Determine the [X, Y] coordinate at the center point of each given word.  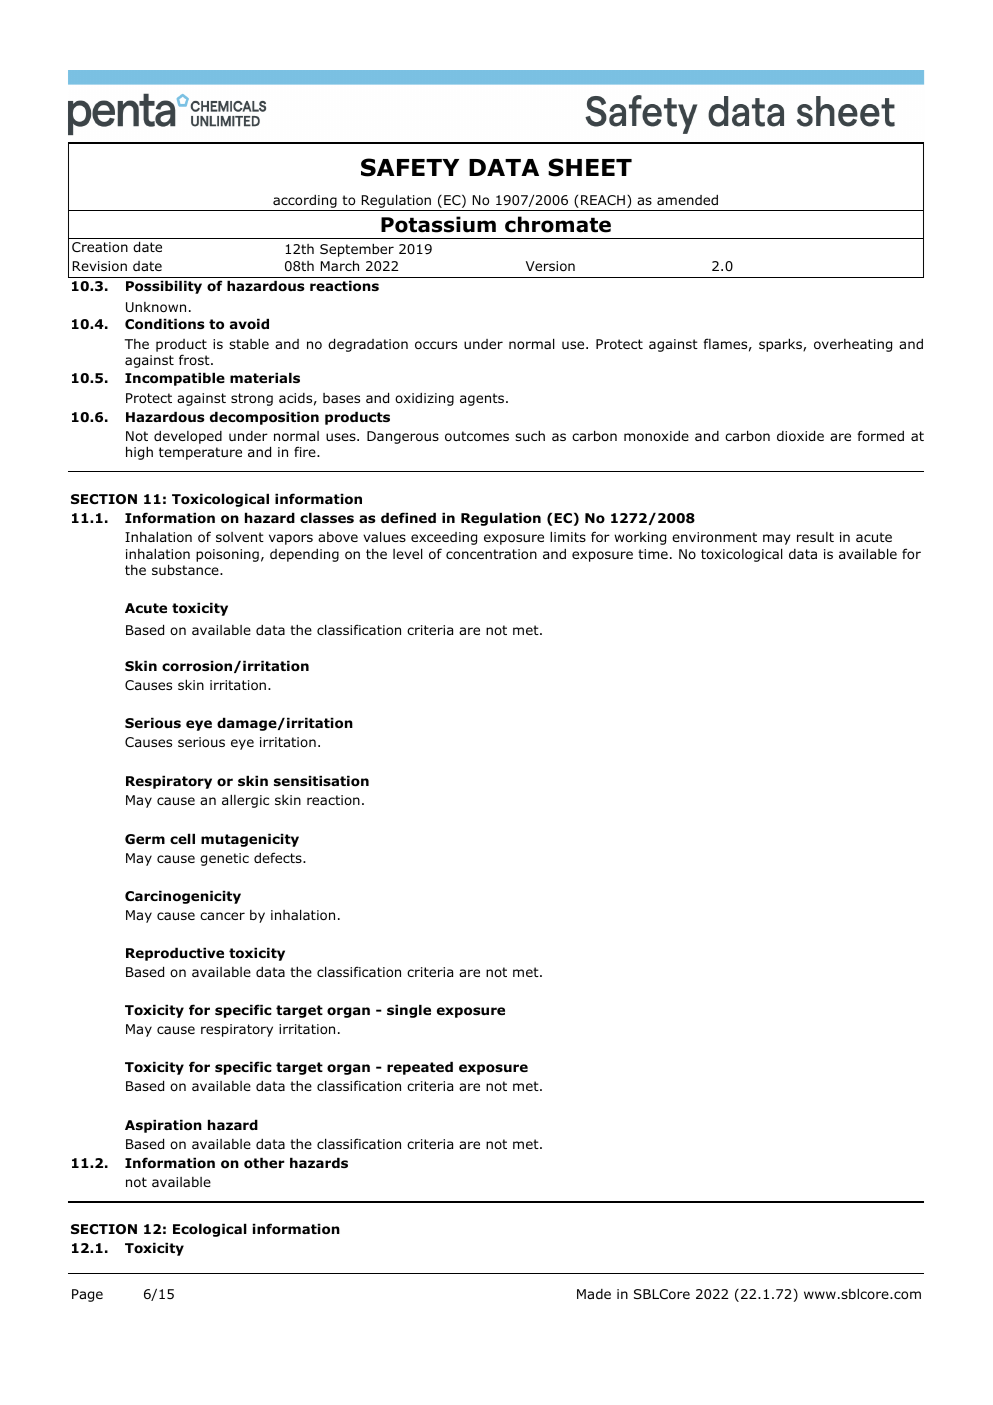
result [815, 537]
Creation [100, 247]
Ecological [210, 1230]
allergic [245, 801]
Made [594, 1294]
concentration [491, 554]
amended [687, 200]
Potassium [438, 224]
